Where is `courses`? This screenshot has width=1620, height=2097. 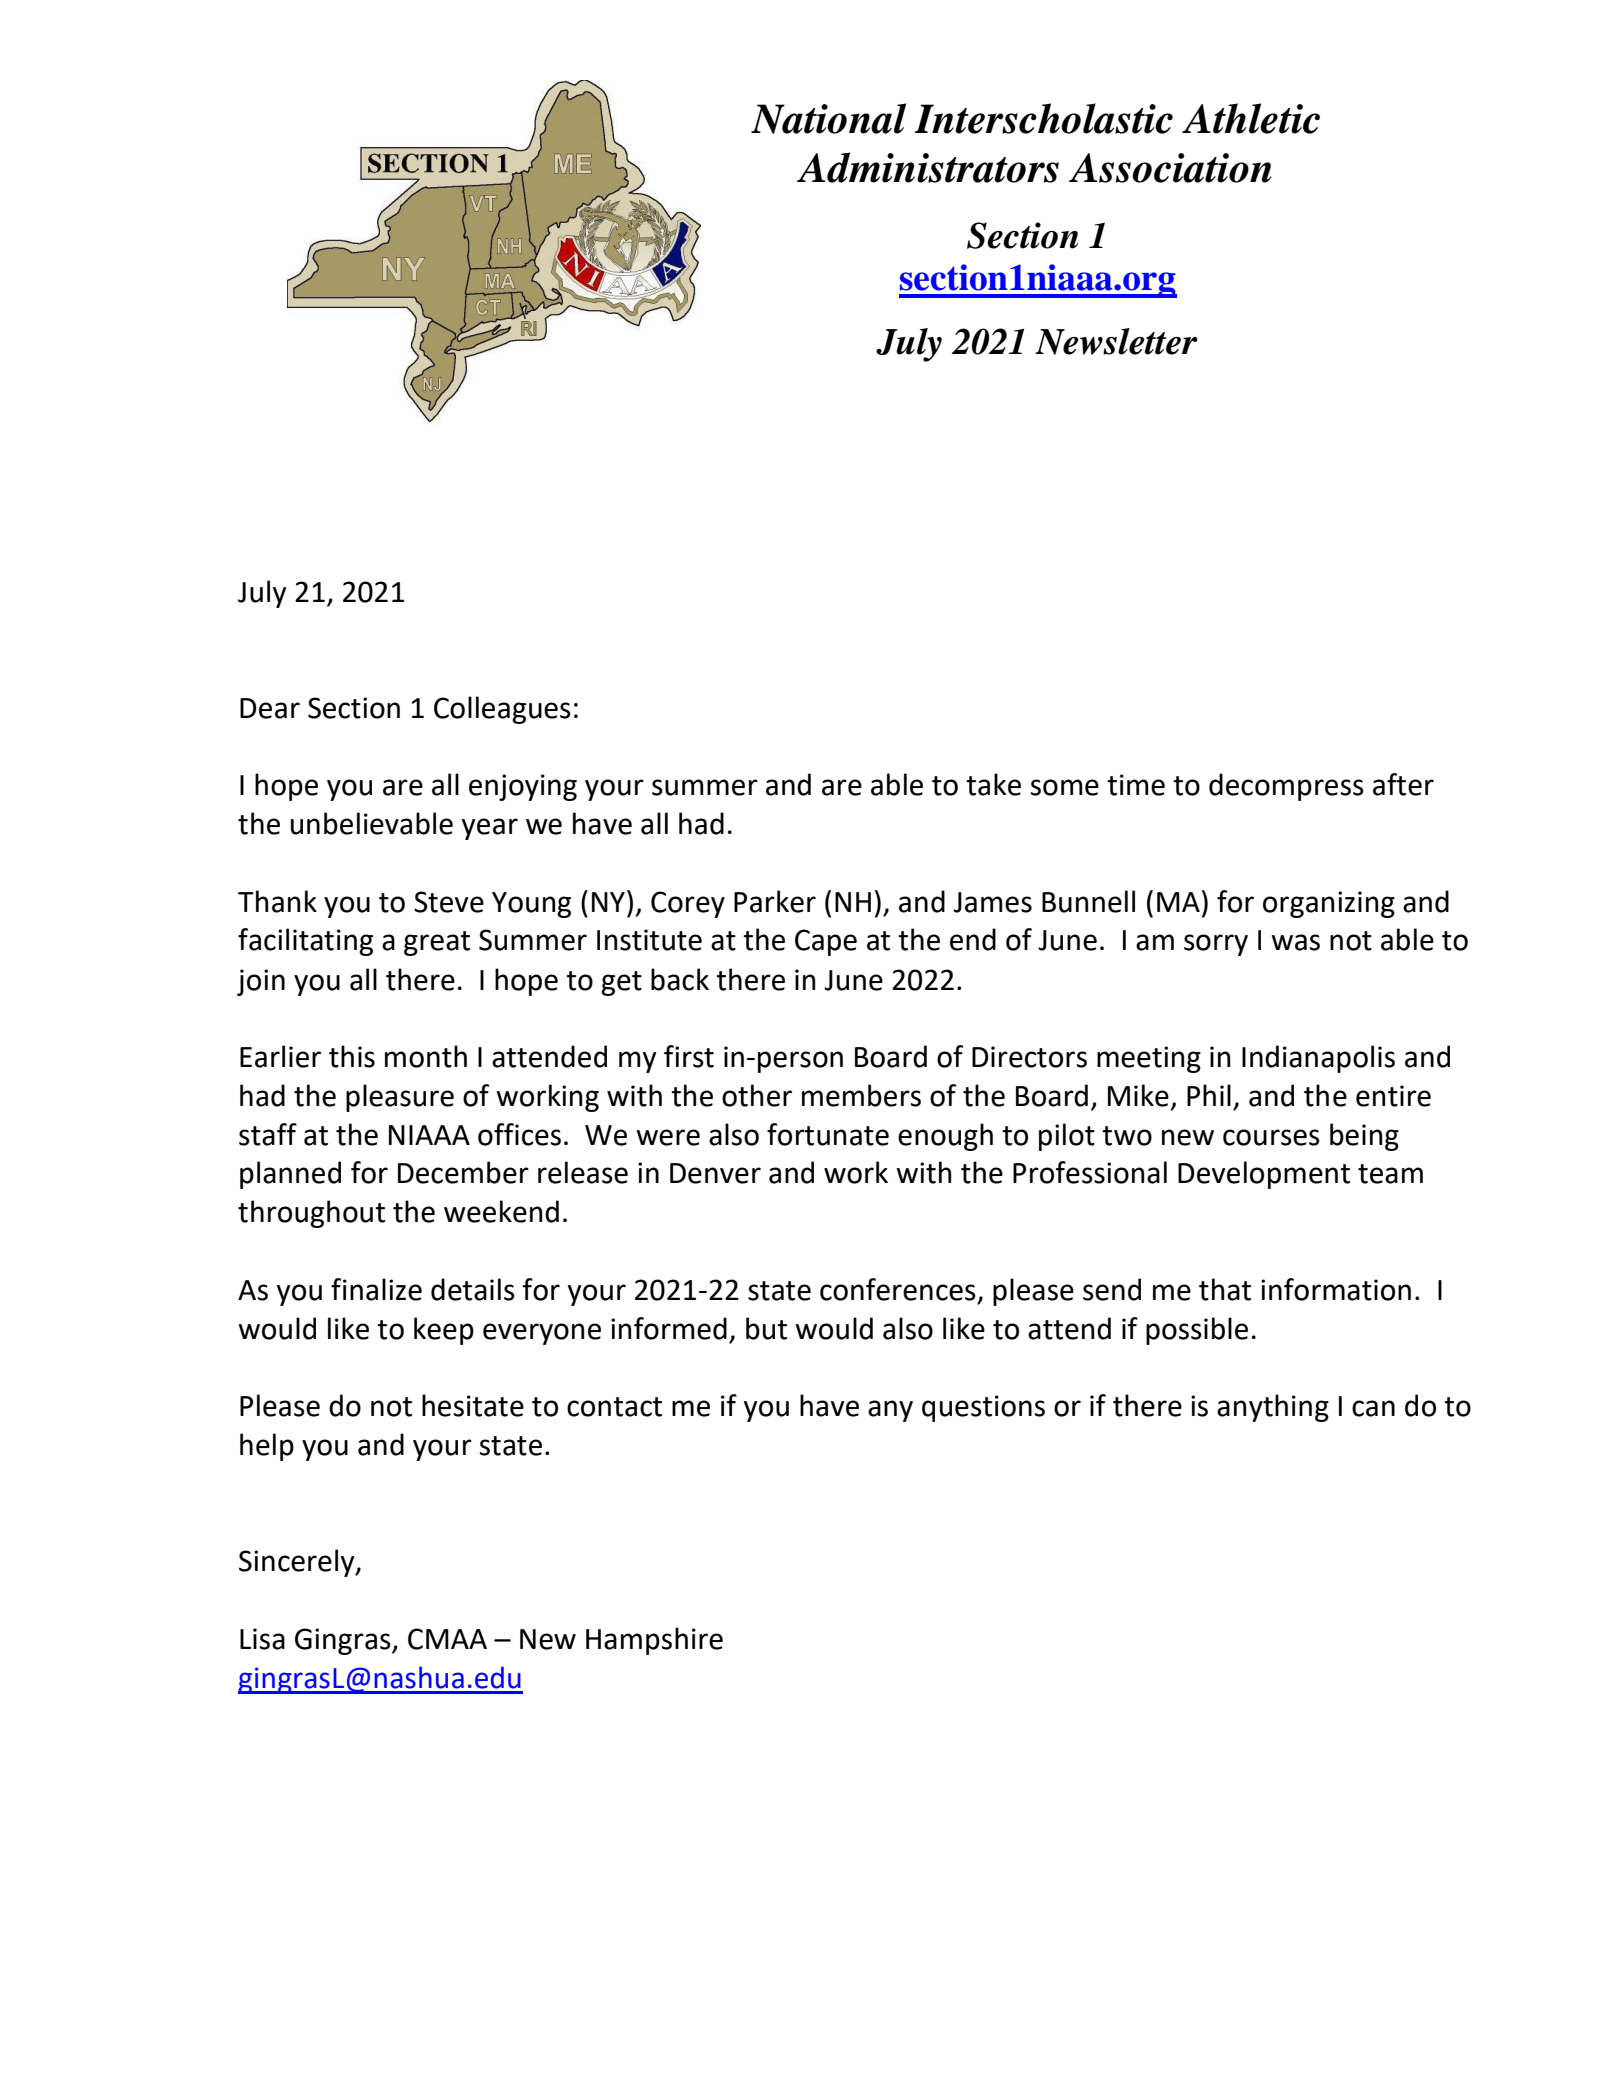 courses is located at coordinates (1271, 1137).
